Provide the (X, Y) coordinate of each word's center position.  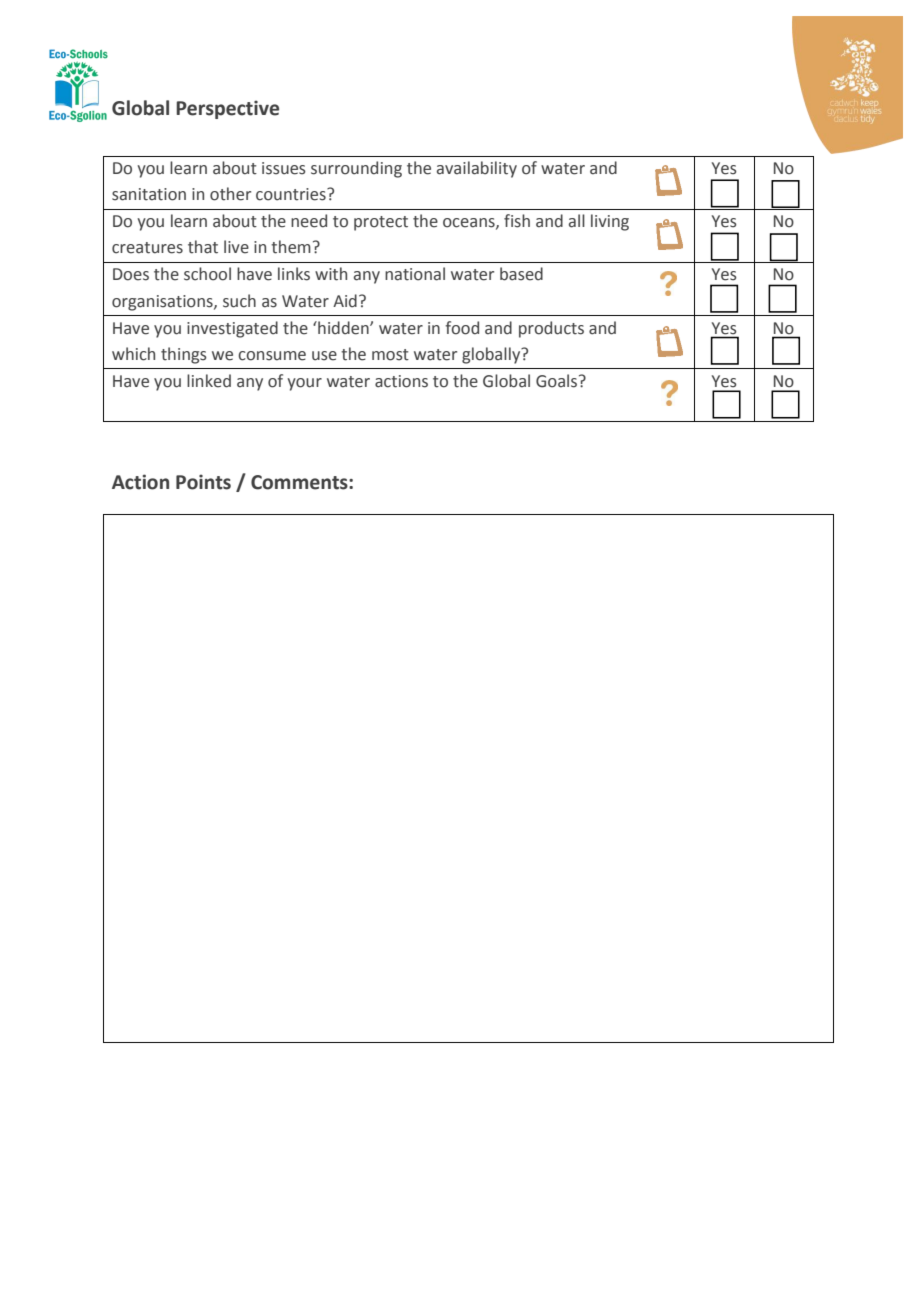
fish (517, 221)
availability (477, 169)
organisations (163, 303)
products (551, 329)
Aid (345, 301)
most (390, 355)
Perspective (227, 109)
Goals (558, 381)
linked (209, 381)
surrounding (356, 169)
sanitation (149, 194)
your (304, 384)
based (521, 274)
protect (381, 223)
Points (203, 482)
